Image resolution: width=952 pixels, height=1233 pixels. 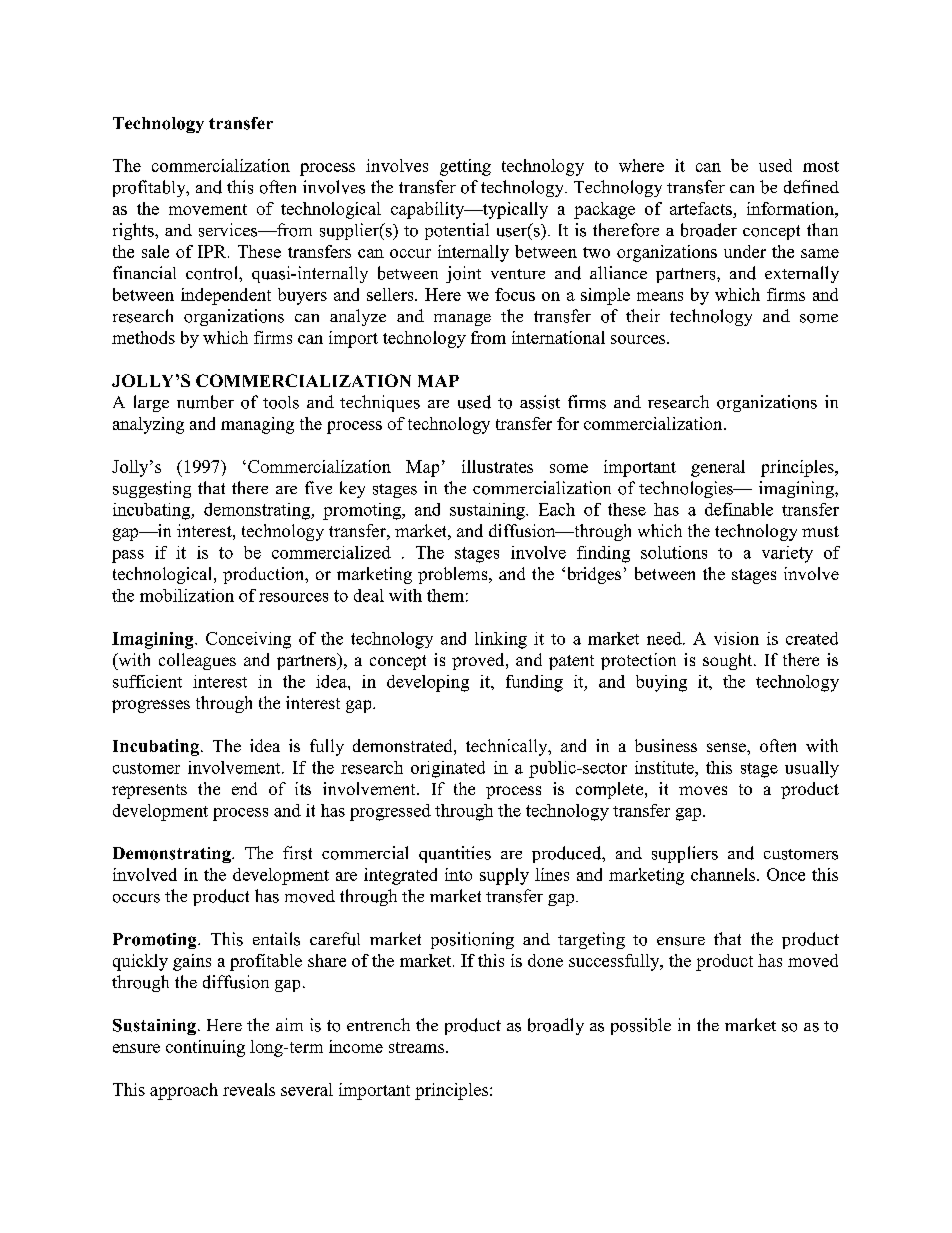 I want to click on vision, so click(x=736, y=638).
